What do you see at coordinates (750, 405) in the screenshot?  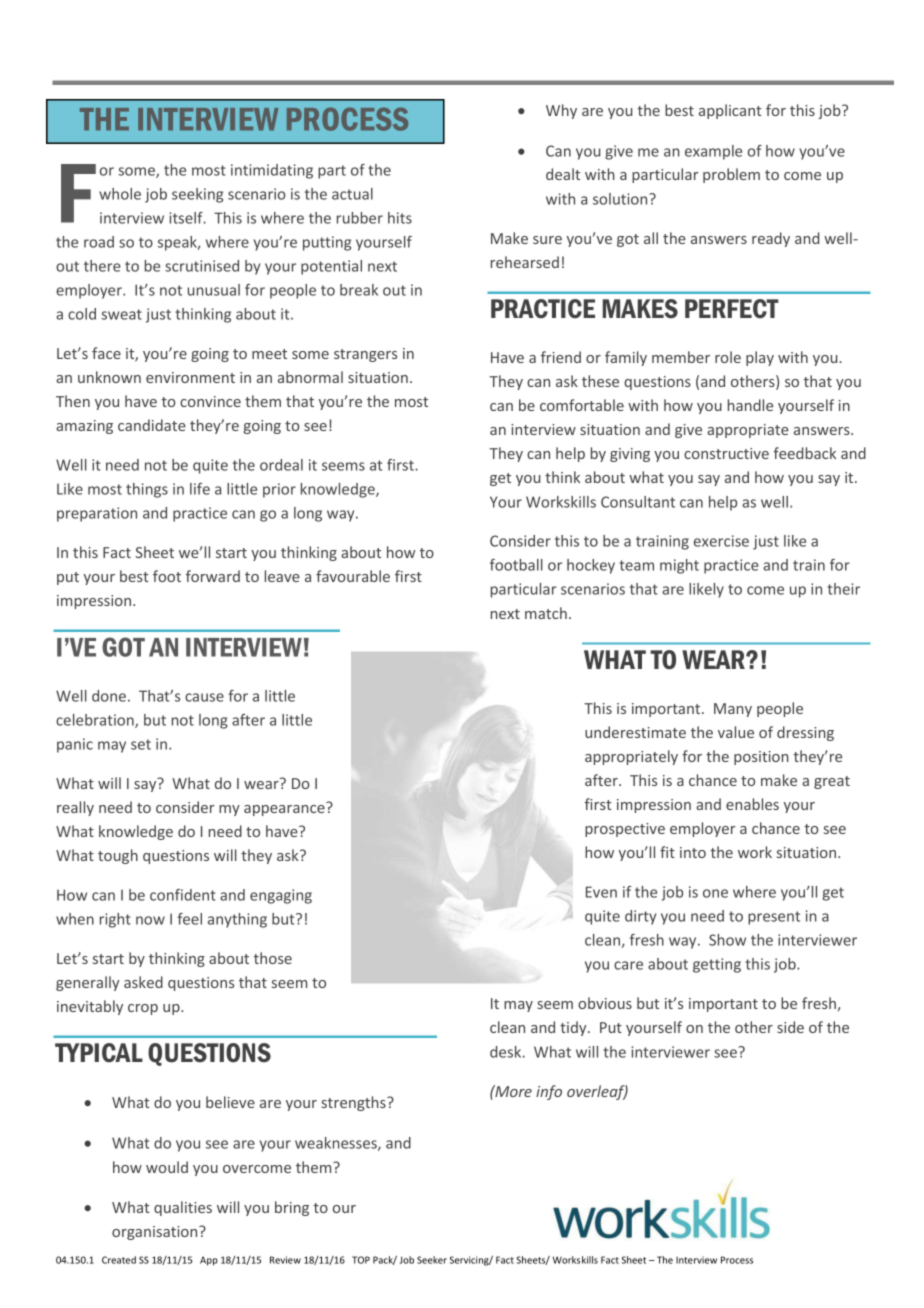 I see `handle` at bounding box center [750, 405].
